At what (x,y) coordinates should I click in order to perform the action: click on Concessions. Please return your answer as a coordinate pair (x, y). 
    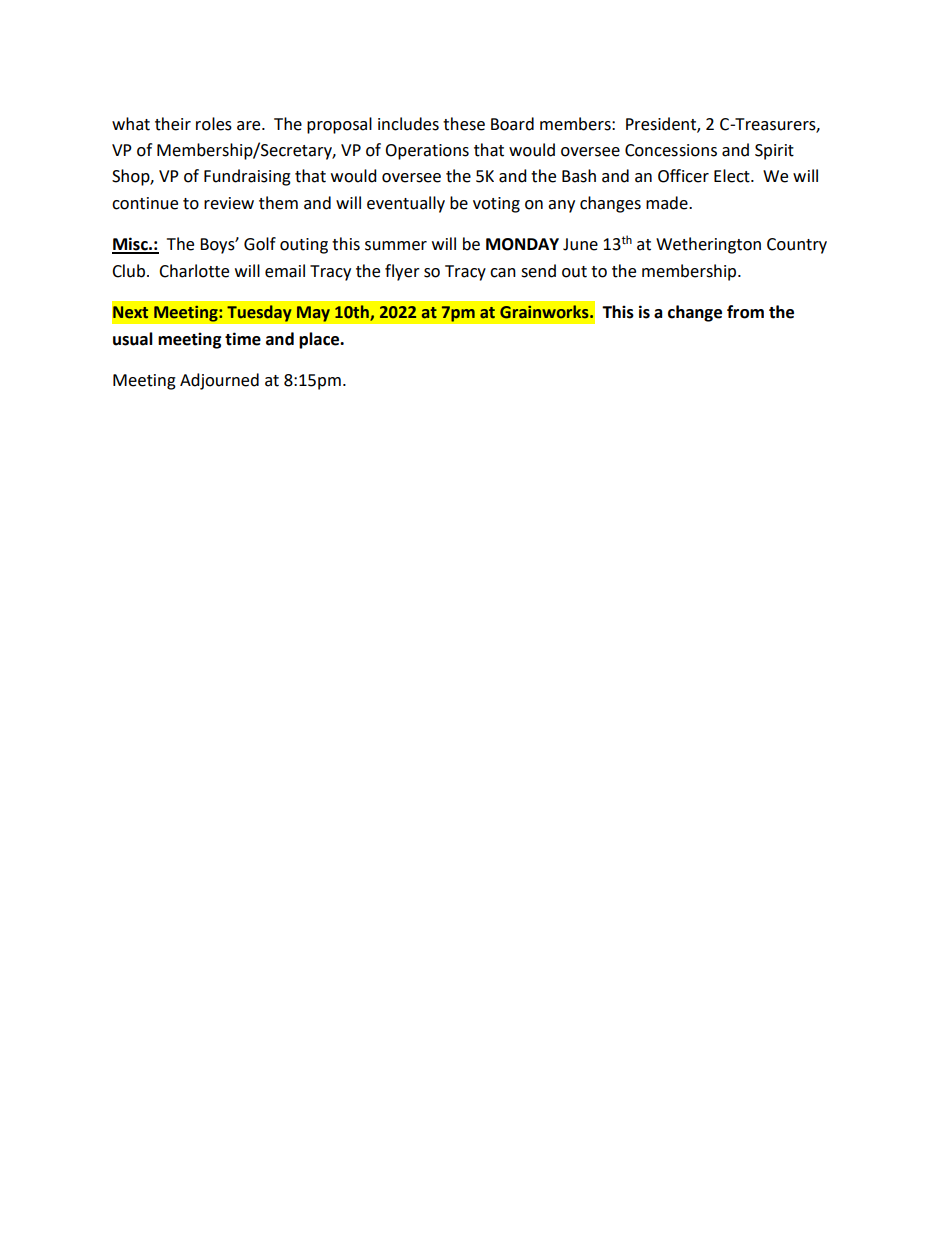
    Looking at the image, I should click on (671, 150).
